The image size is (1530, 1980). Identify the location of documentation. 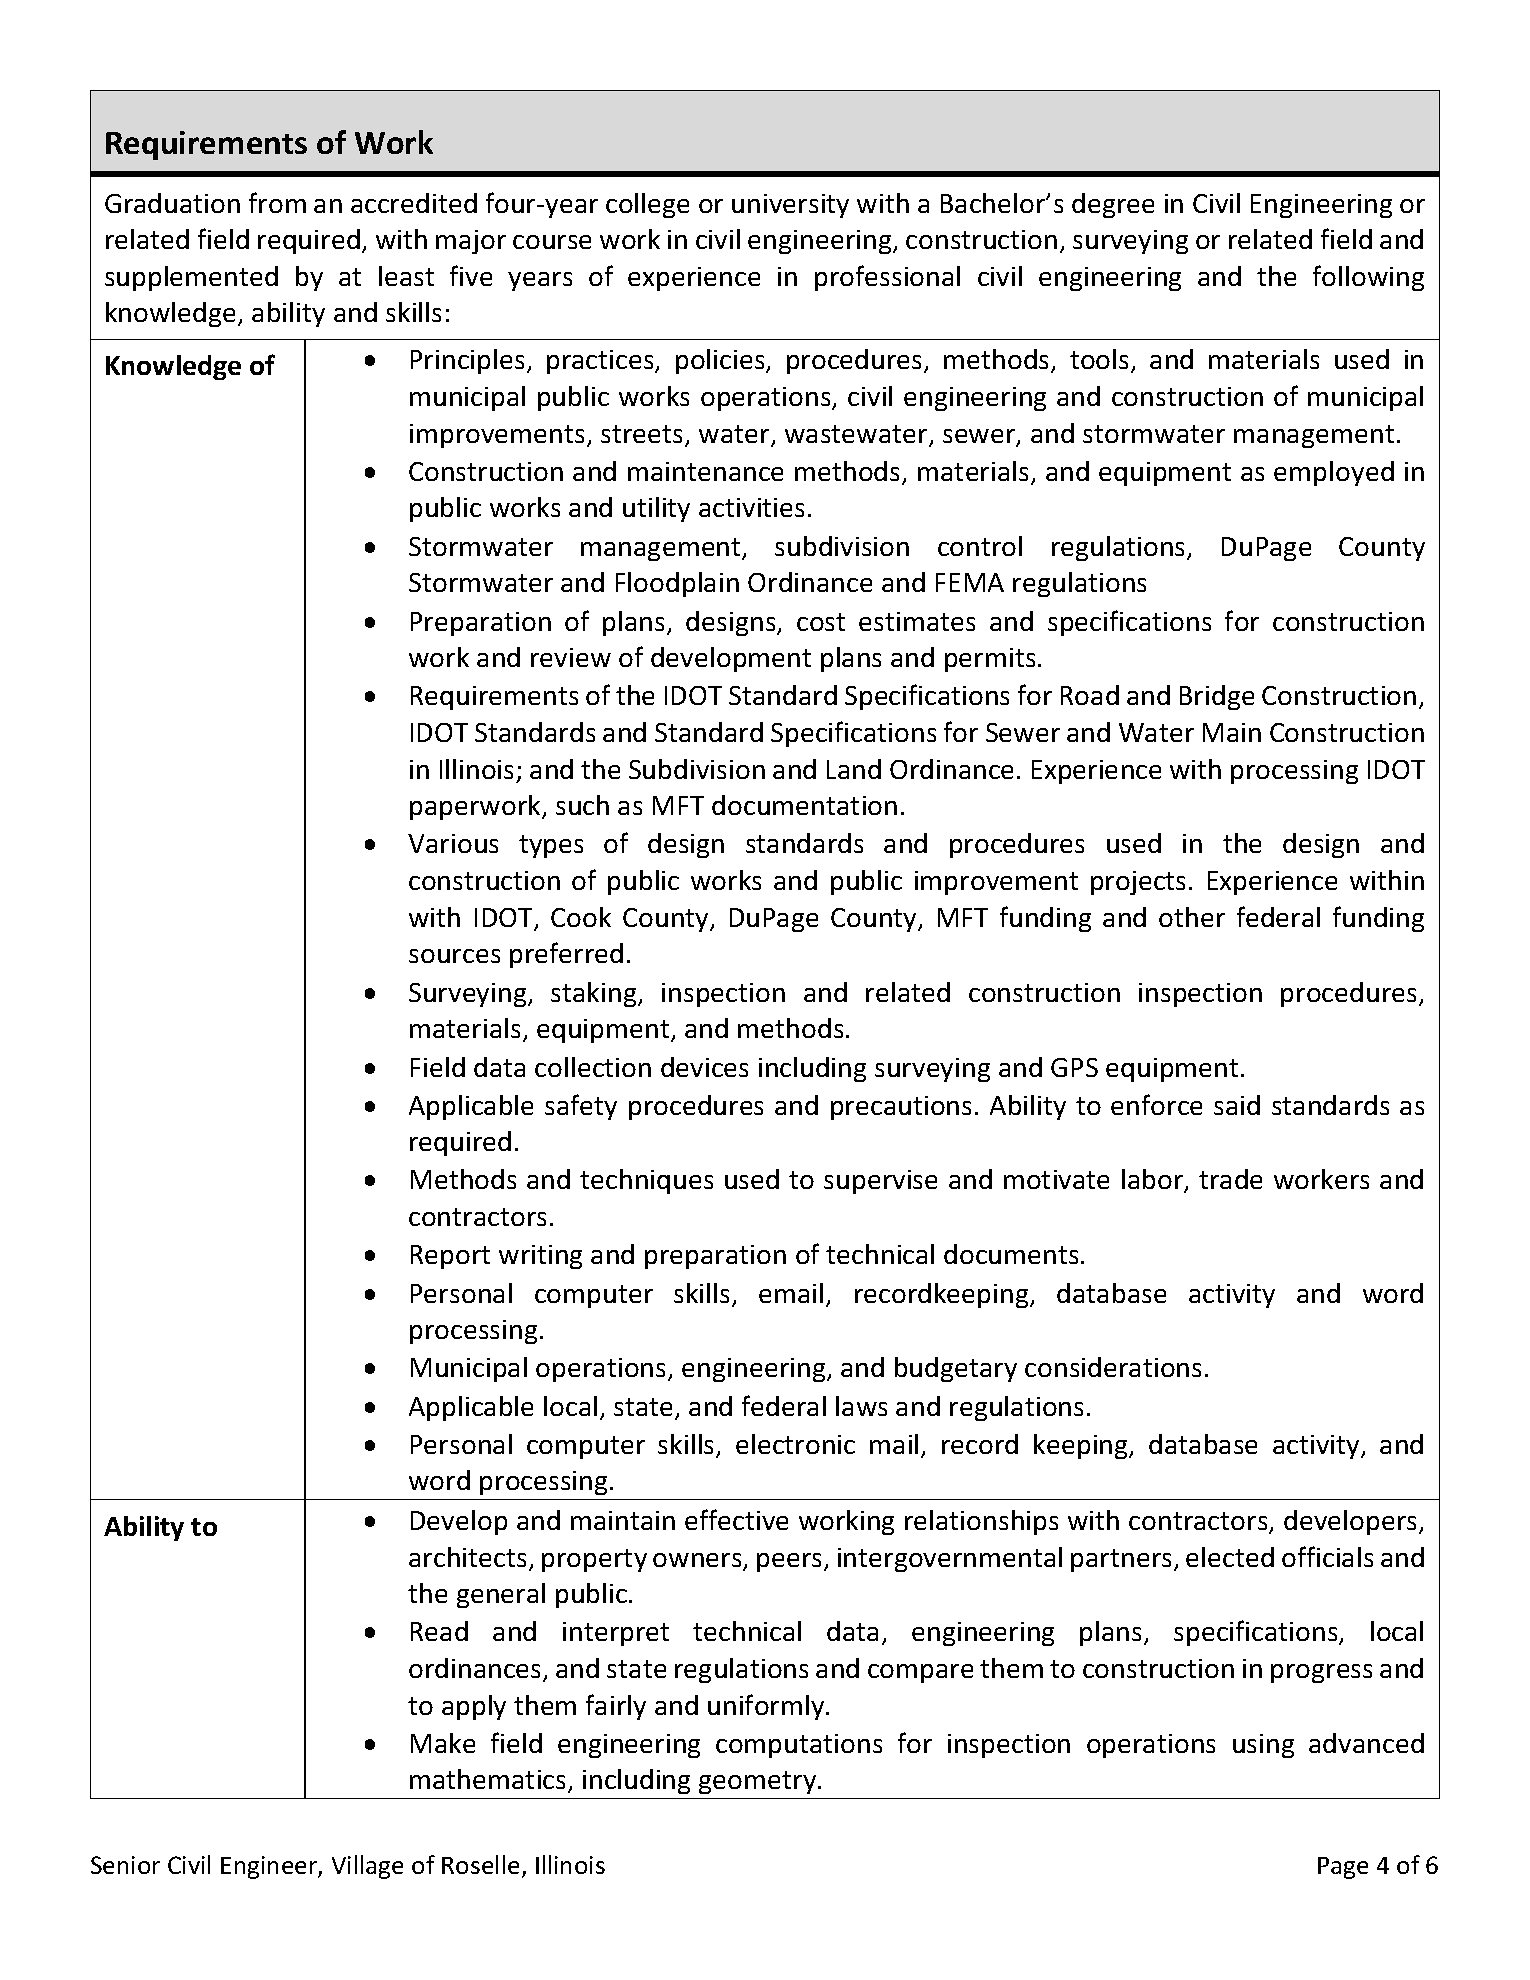
(804, 805).
